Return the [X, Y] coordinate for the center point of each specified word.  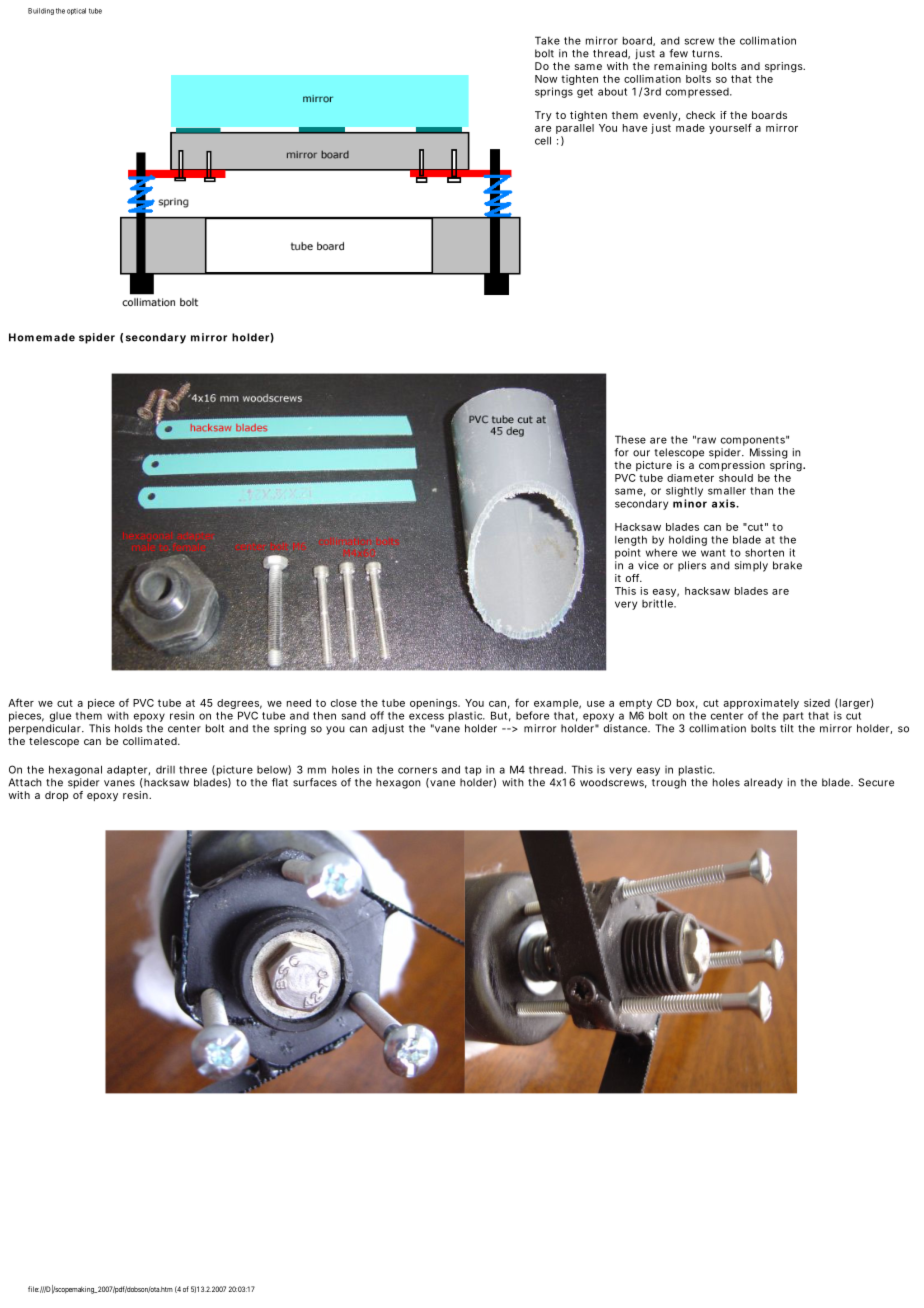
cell [543, 140]
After [21, 702]
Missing [769, 453]
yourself [730, 128]
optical [76, 11]
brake [787, 565]
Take [547, 40]
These [630, 439]
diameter [690, 478]
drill [165, 769]
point [628, 553]
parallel [575, 130]
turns [706, 54]
